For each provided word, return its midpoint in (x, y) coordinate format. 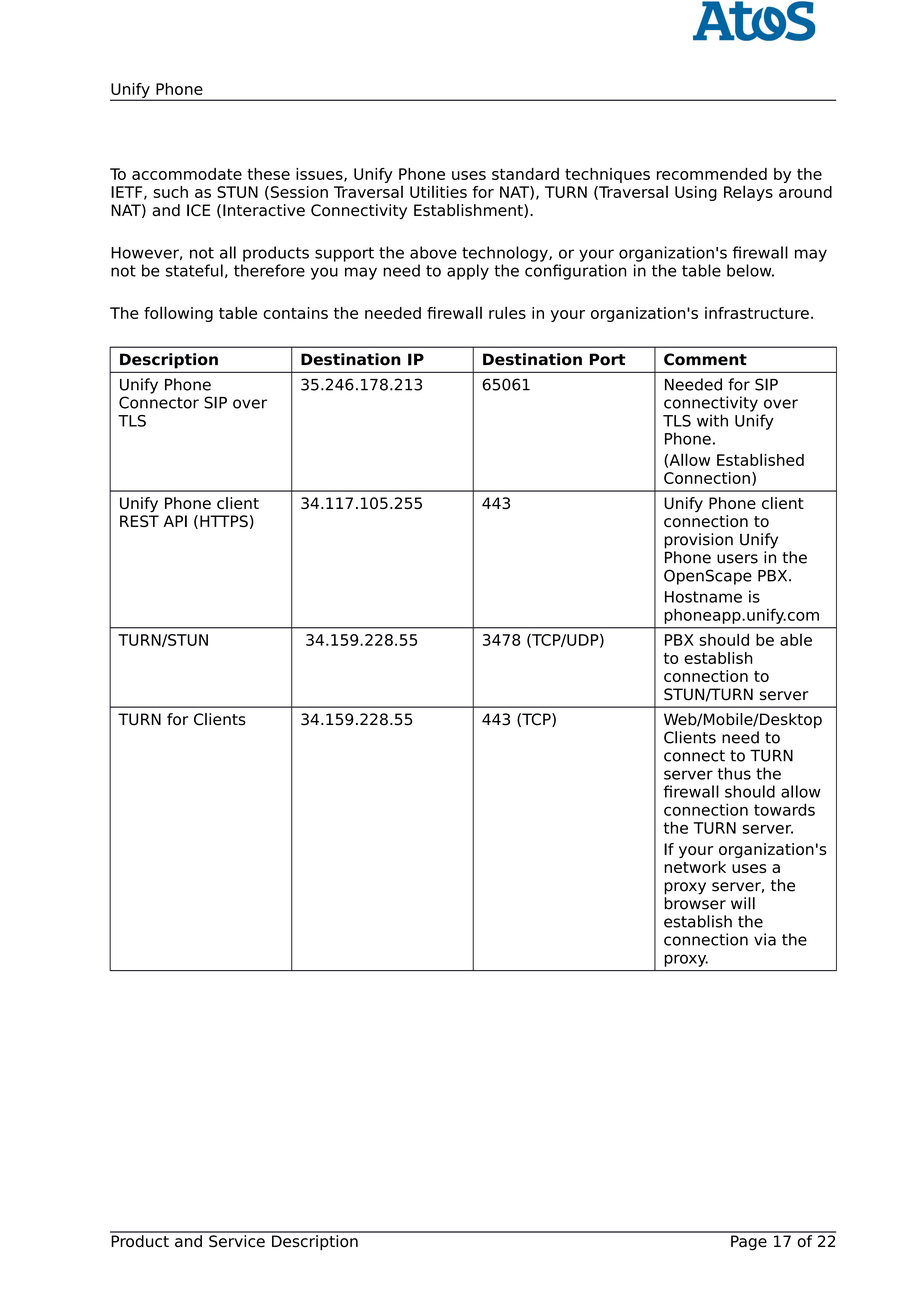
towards (784, 809)
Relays (748, 193)
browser (695, 903)
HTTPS (224, 521)
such (170, 192)
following (178, 314)
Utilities (438, 191)
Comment (705, 359)
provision (698, 541)
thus (734, 773)
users (737, 559)
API (175, 521)
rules (507, 312)
